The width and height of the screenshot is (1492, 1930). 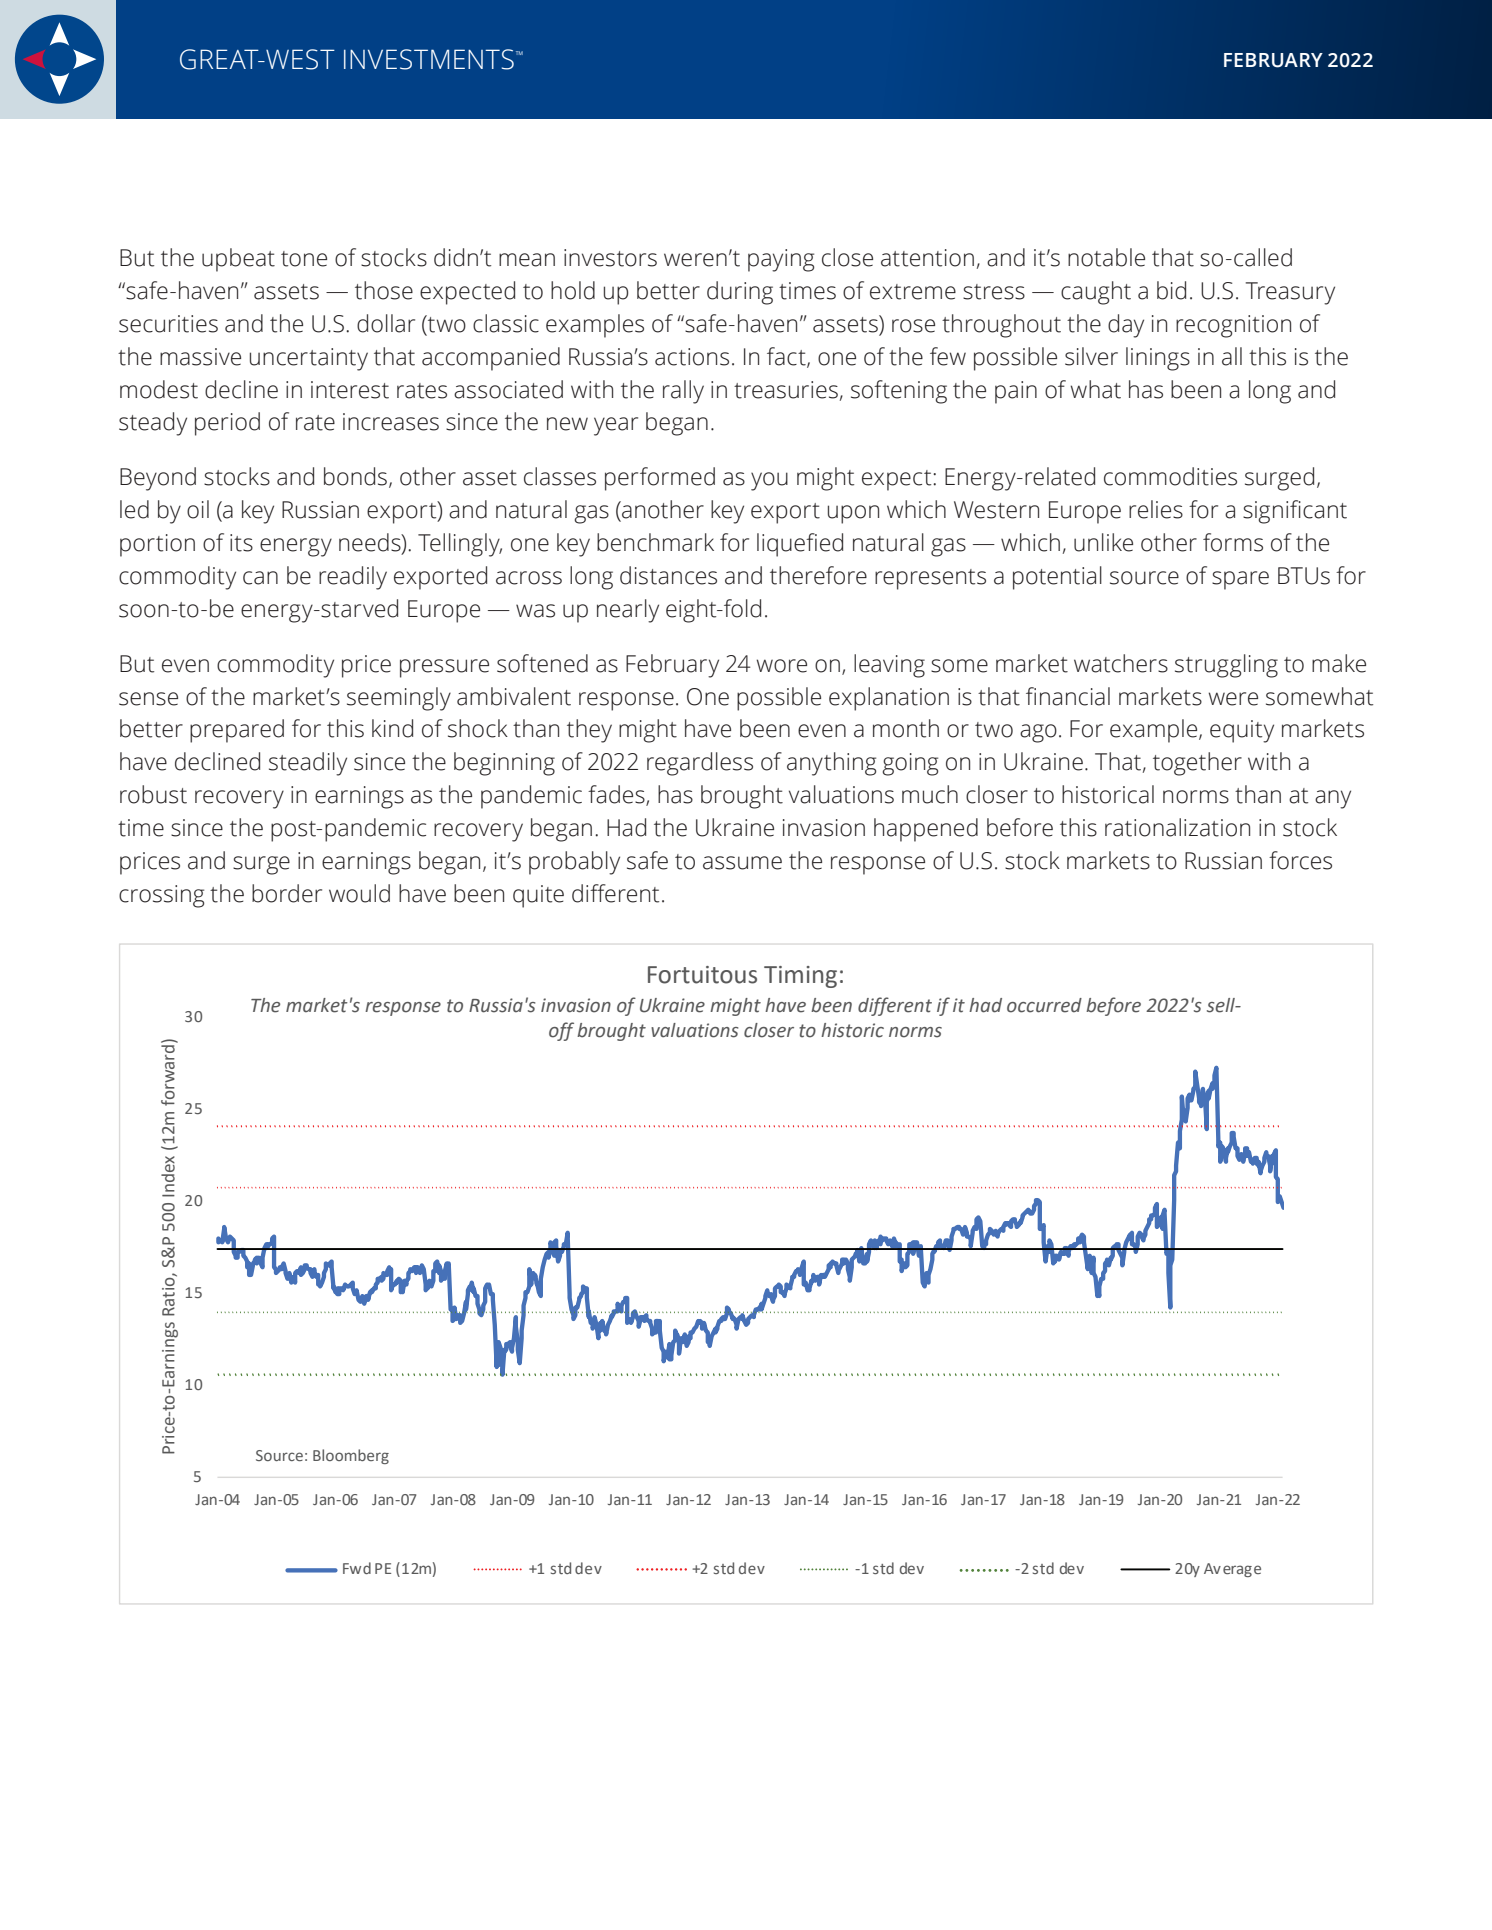 What do you see at coordinates (1171, 290) in the screenshot?
I see `bid` at bounding box center [1171, 290].
